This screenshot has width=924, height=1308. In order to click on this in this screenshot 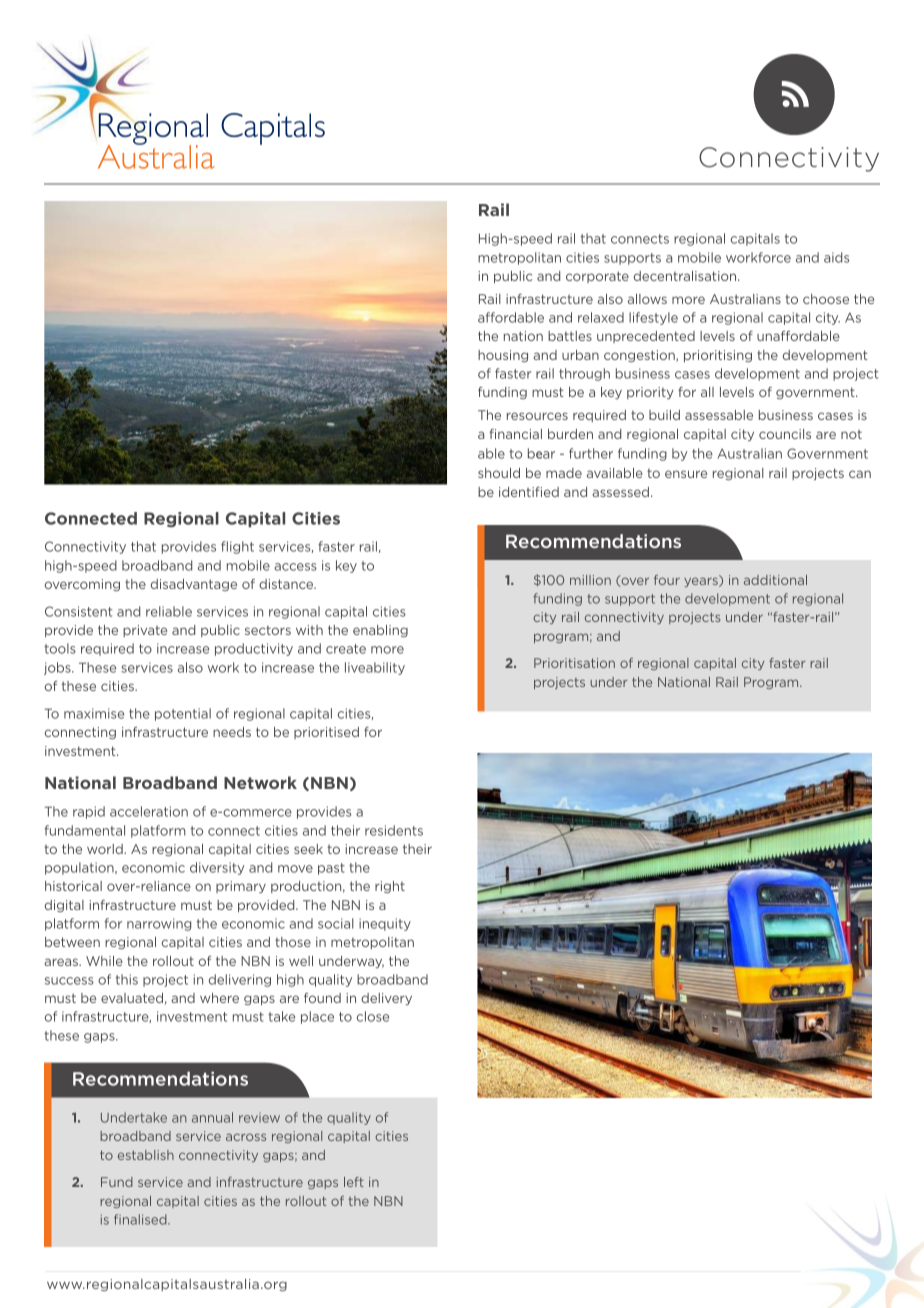, I will do `click(127, 979)`.
